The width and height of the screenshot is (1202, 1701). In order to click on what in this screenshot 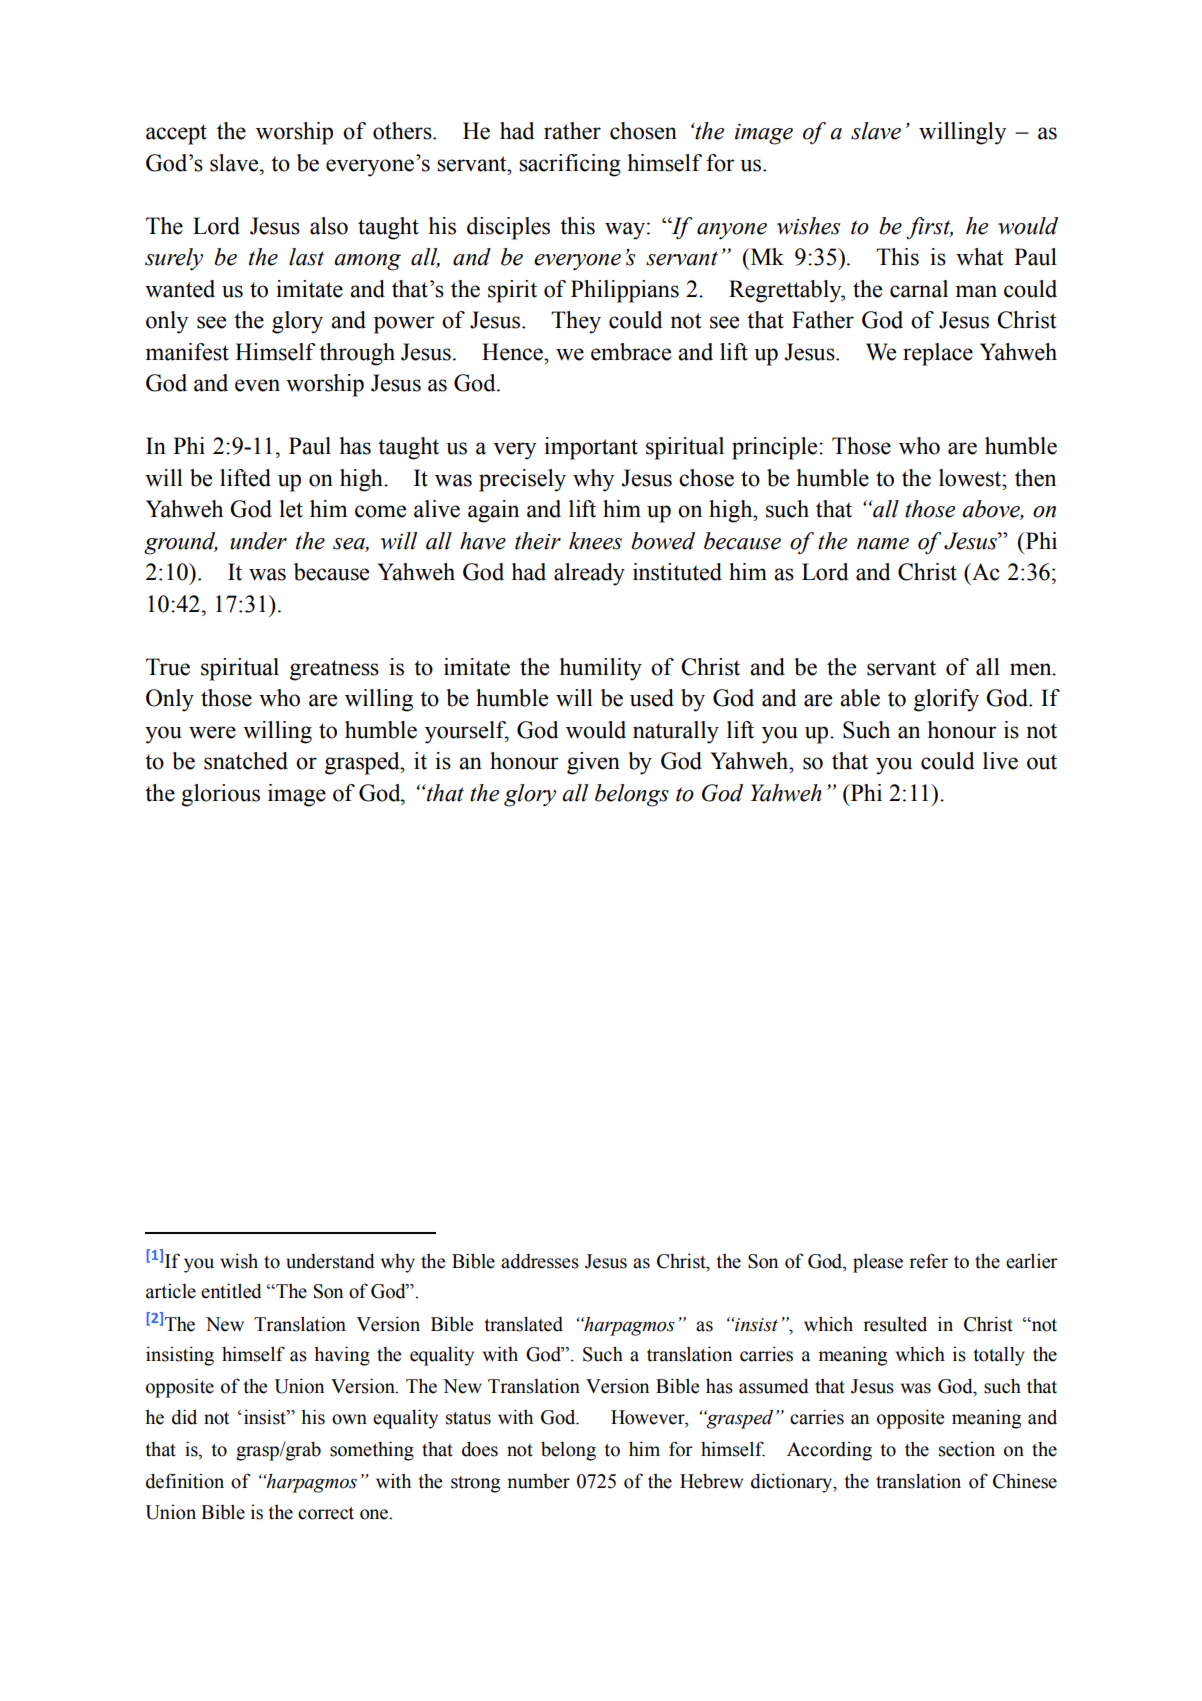, I will do `click(980, 257)`.
